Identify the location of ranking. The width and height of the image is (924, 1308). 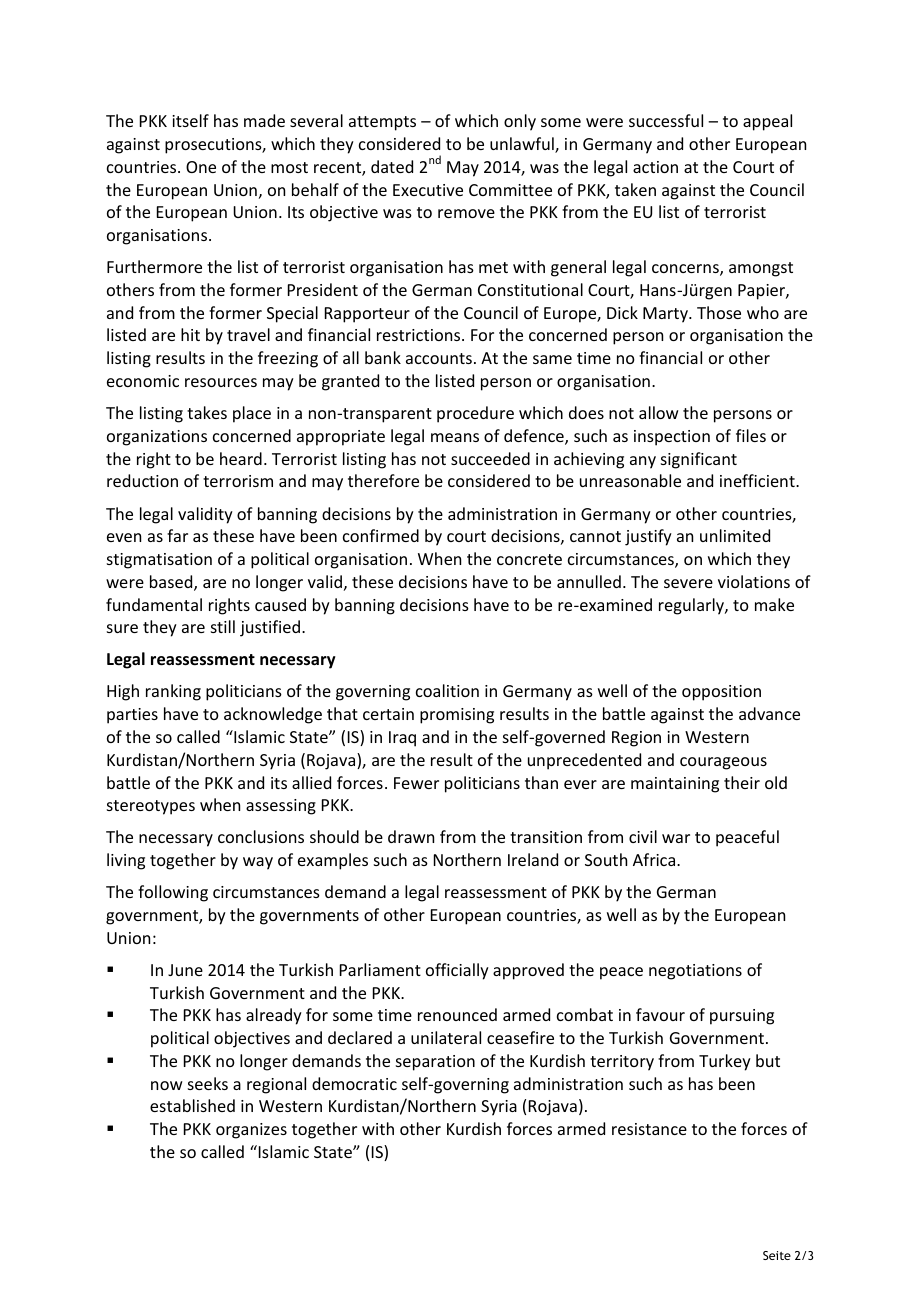
(173, 692).
